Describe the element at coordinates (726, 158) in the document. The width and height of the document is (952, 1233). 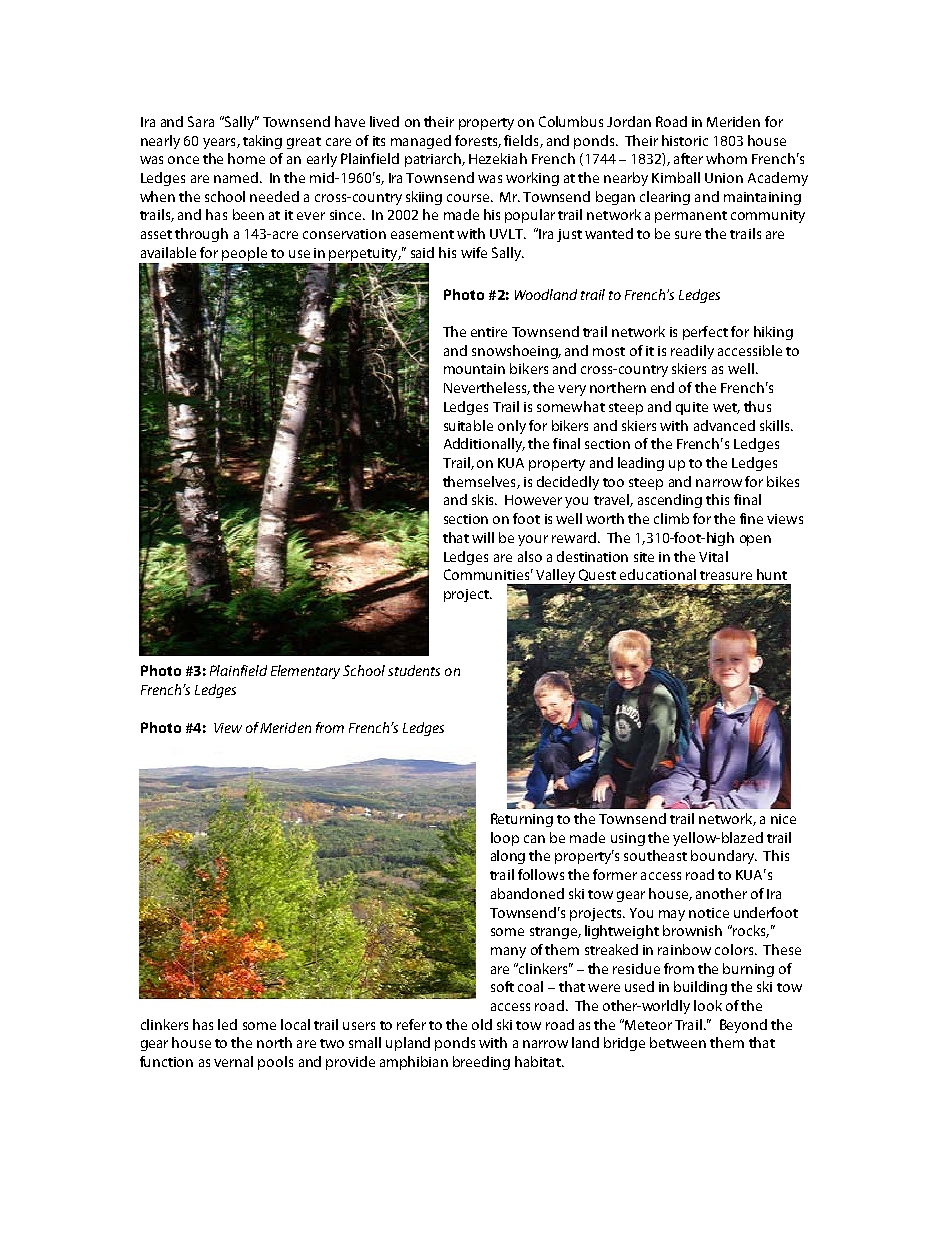
I see `whom` at that location.
